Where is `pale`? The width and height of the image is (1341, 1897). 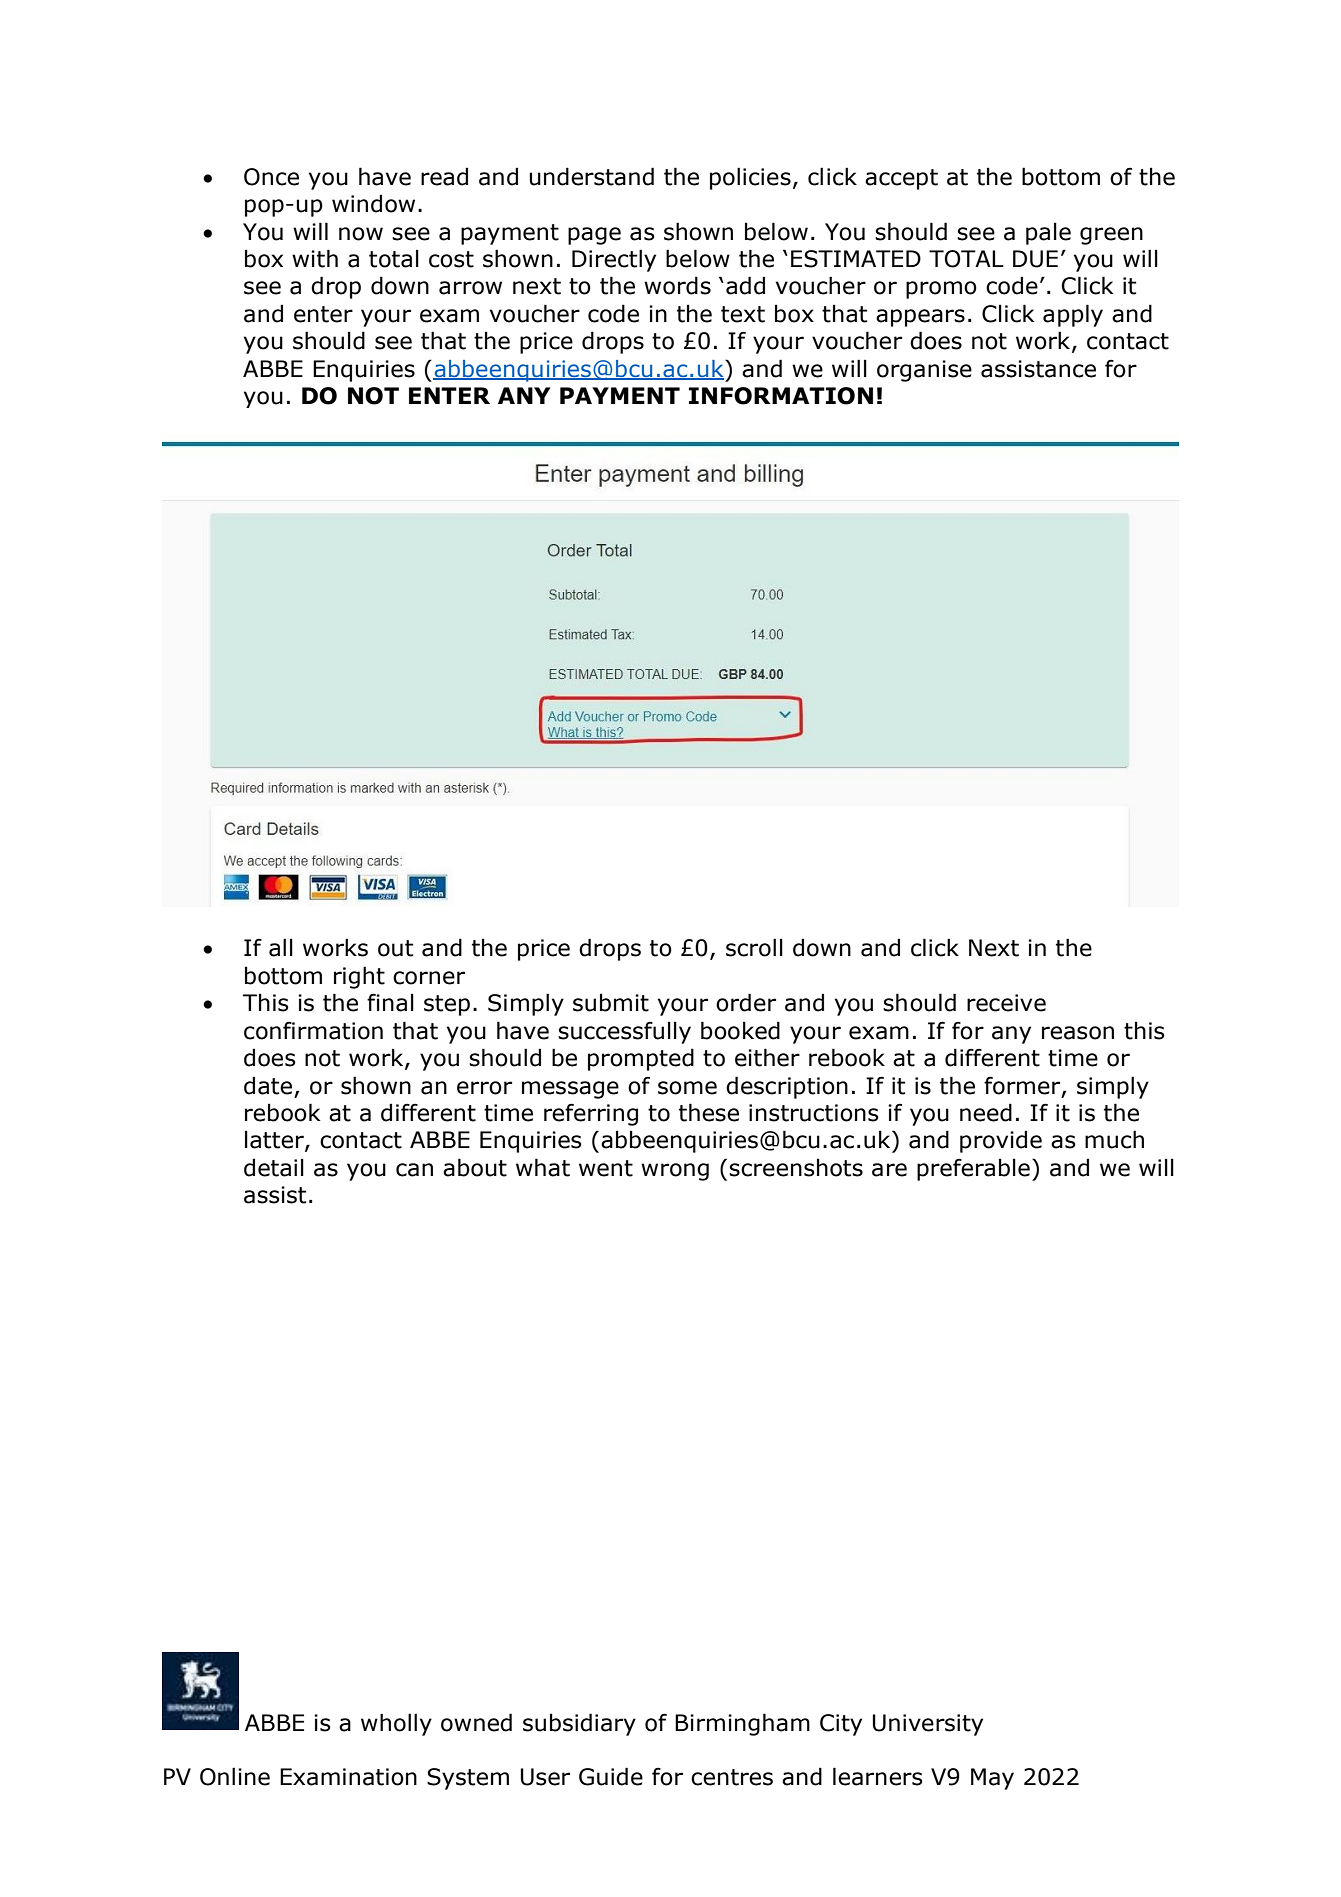 pale is located at coordinates (1048, 233).
